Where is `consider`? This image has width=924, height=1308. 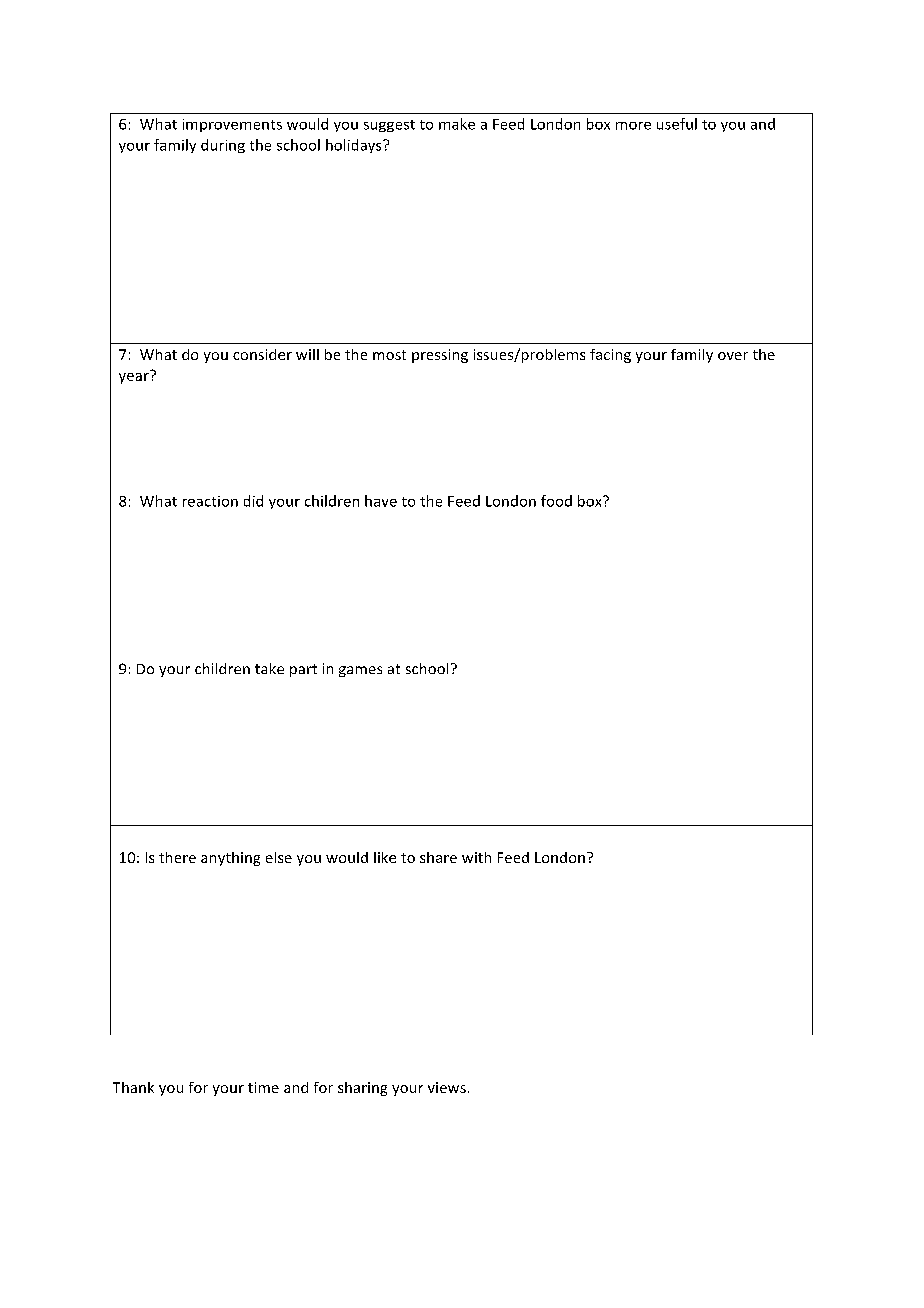
consider is located at coordinates (262, 354).
